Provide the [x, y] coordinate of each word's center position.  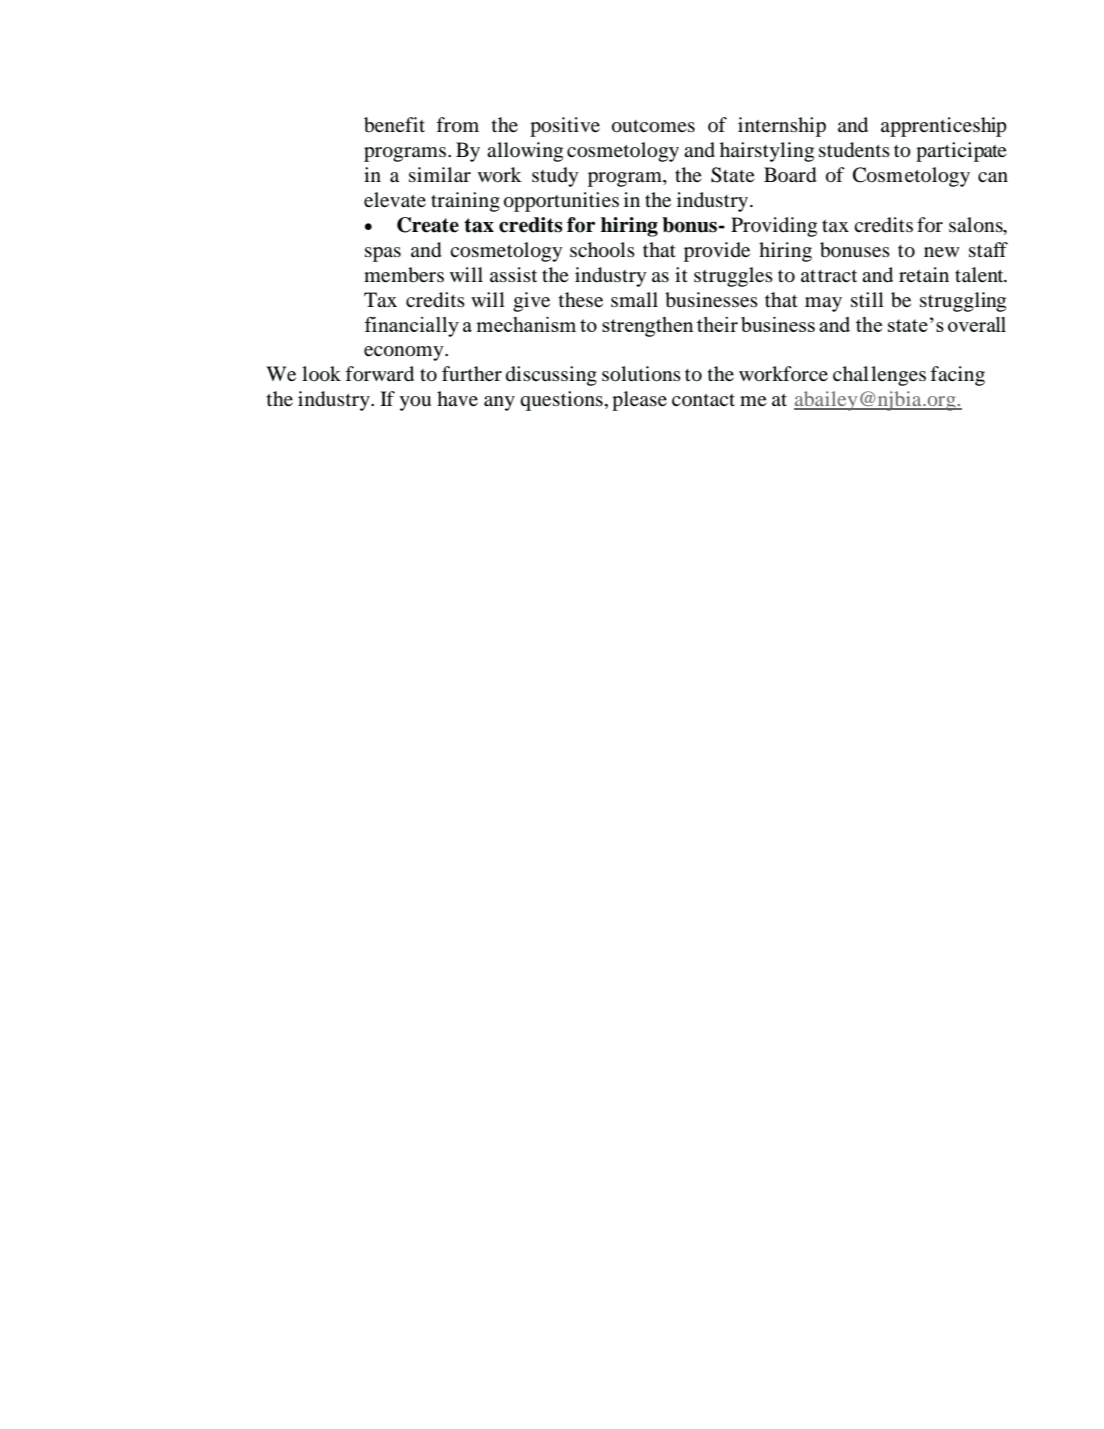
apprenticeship [944, 127]
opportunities [561, 202]
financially [411, 327]
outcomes [653, 126]
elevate [395, 200]
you [415, 403]
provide [717, 252]
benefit [394, 125]
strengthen [648, 327]
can [993, 177]
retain [924, 275]
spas [383, 254]
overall [977, 324]
